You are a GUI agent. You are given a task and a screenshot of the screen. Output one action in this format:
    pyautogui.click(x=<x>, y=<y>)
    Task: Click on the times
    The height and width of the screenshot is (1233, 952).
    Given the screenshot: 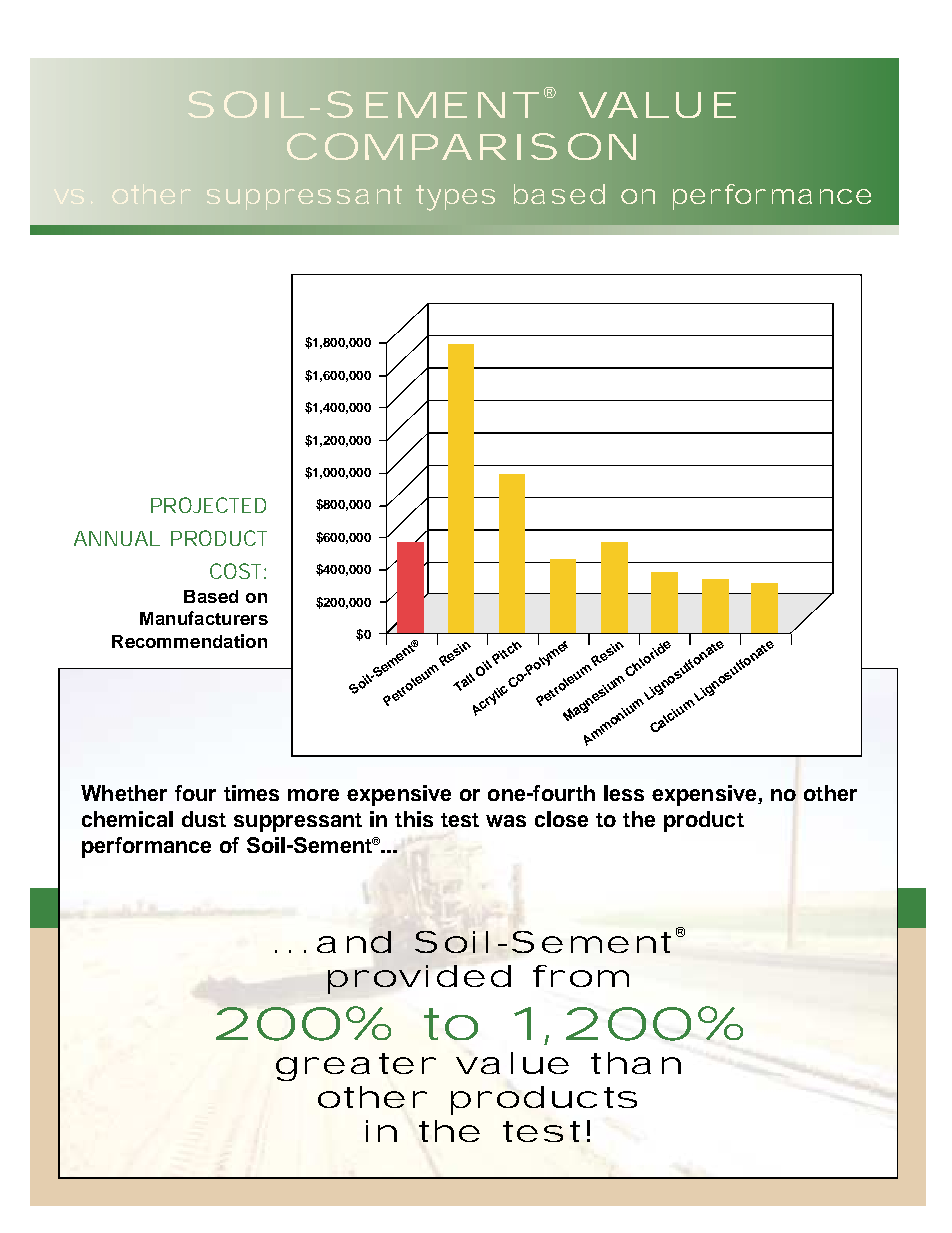 What is the action you would take?
    pyautogui.click(x=251, y=793)
